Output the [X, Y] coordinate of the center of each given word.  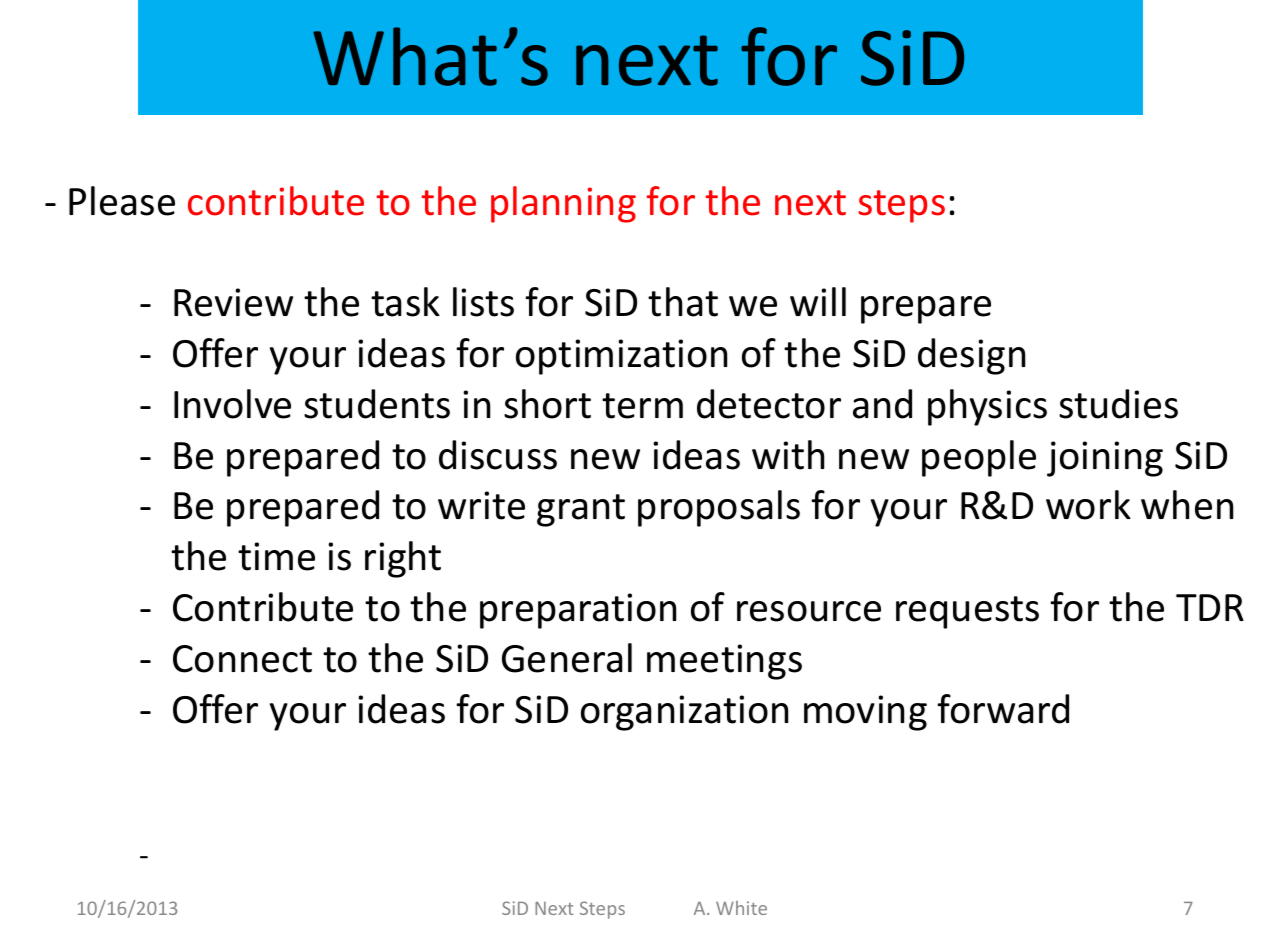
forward [1003, 709]
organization [684, 713]
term [642, 406]
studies [1118, 404]
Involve [232, 404]
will [818, 301]
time [276, 556]
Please [122, 201]
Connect [242, 659]
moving [865, 713]
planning [563, 204]
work [1088, 505]
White [741, 908]
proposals [719, 508]
